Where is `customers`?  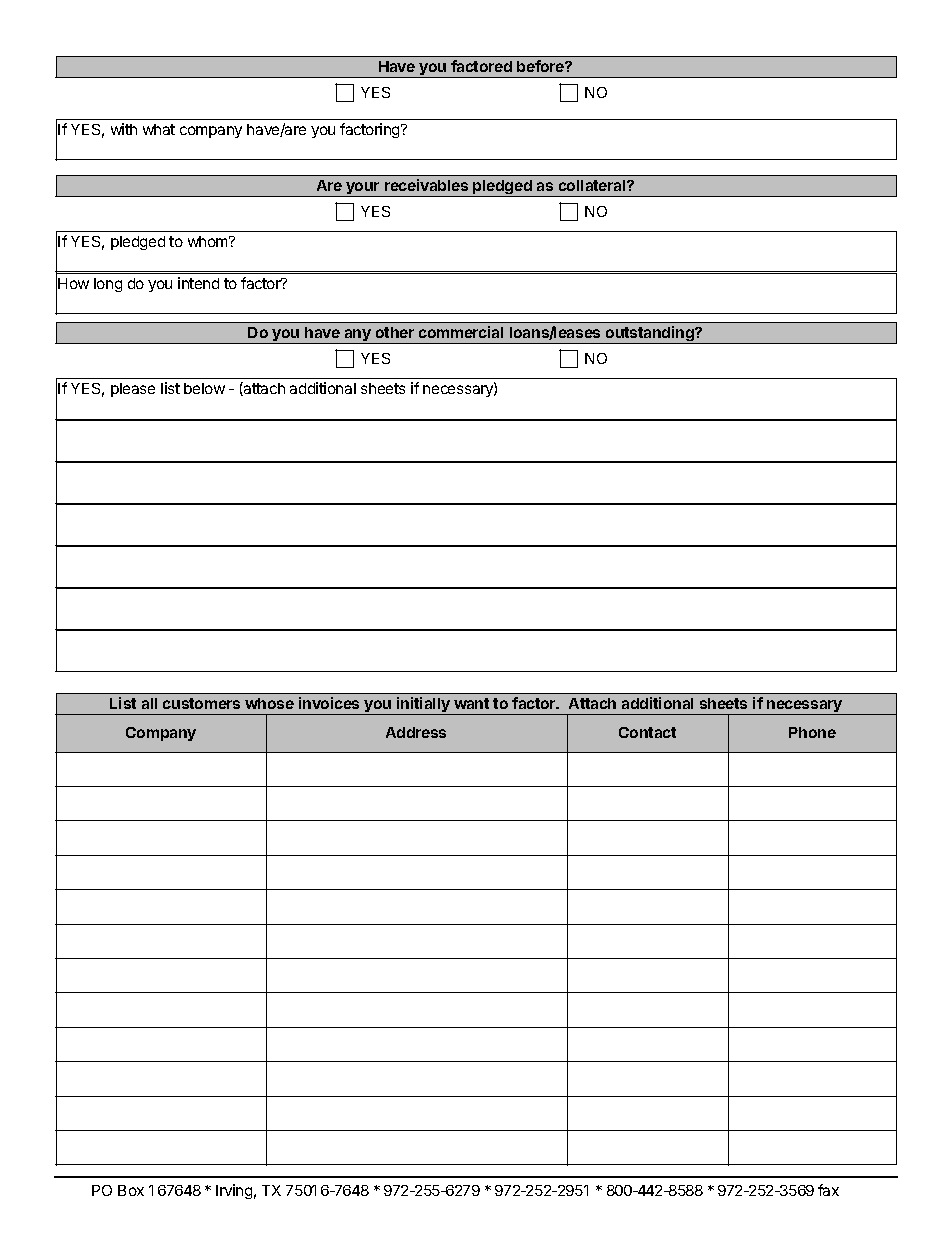
customers is located at coordinates (201, 703).
